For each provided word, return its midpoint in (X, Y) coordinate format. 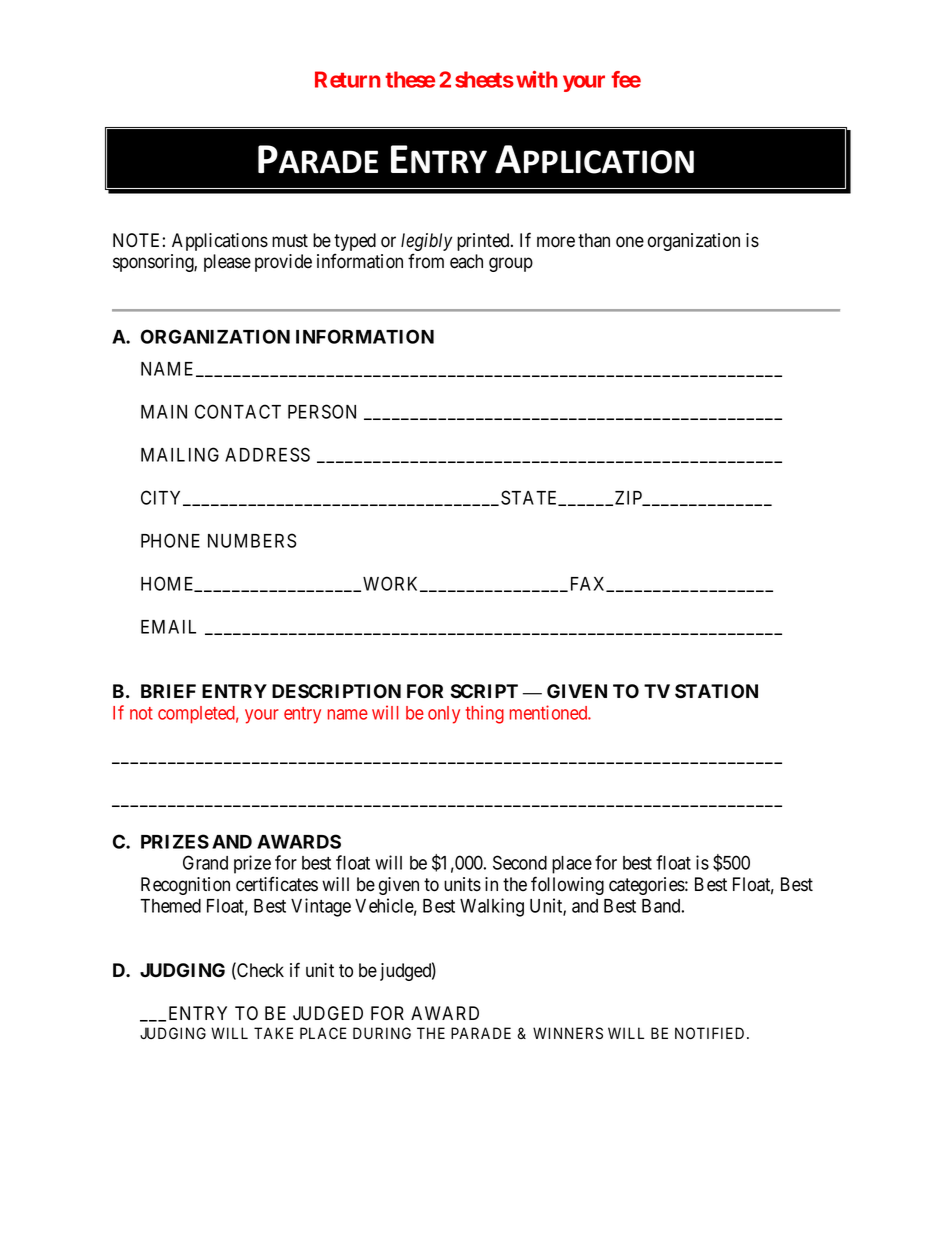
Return (347, 79)
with (537, 79)
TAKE (273, 1033)
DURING (382, 1033)
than (594, 240)
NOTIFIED (711, 1033)
